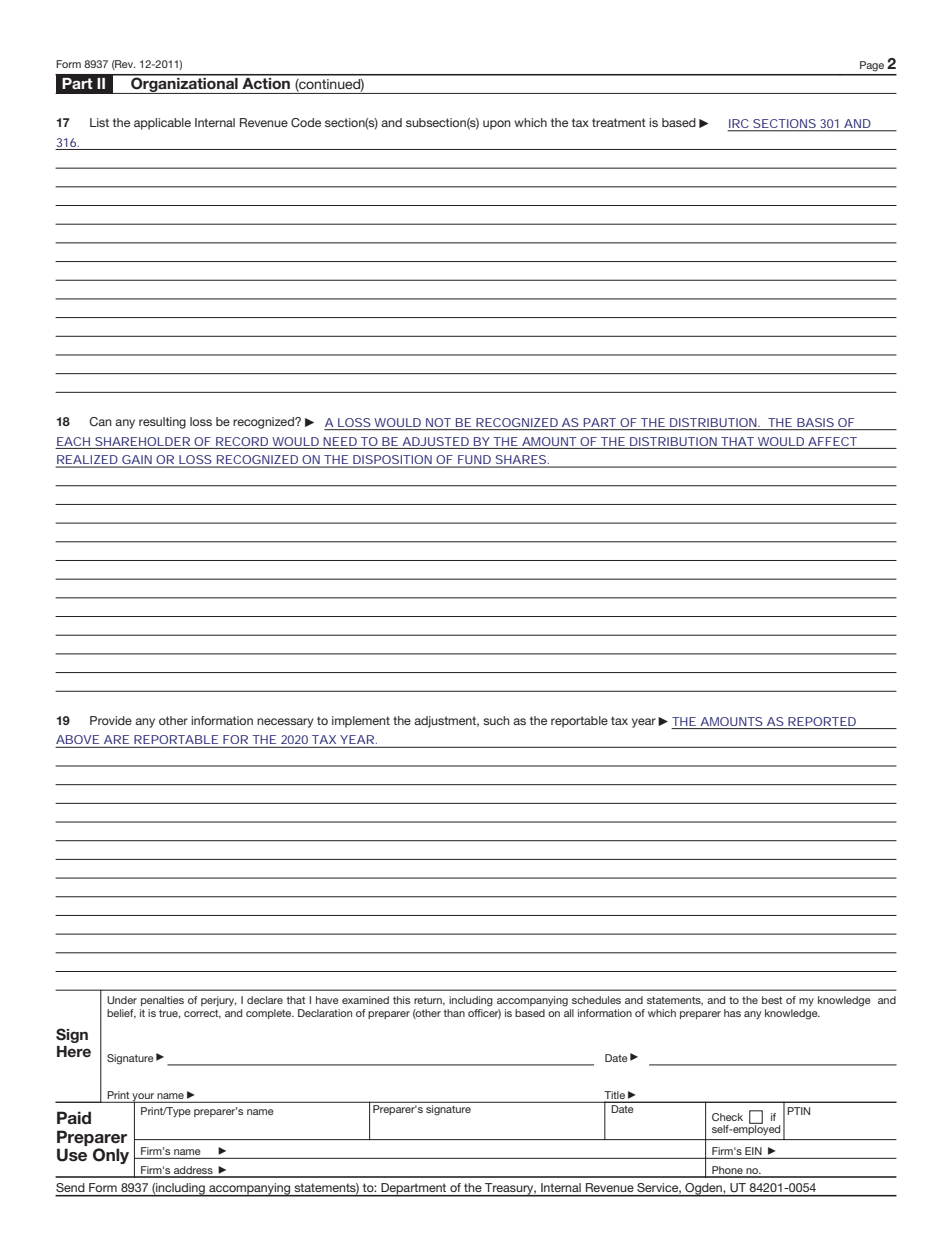  Describe the element at coordinates (822, 721) in the document. I see `REPORTED` at that location.
